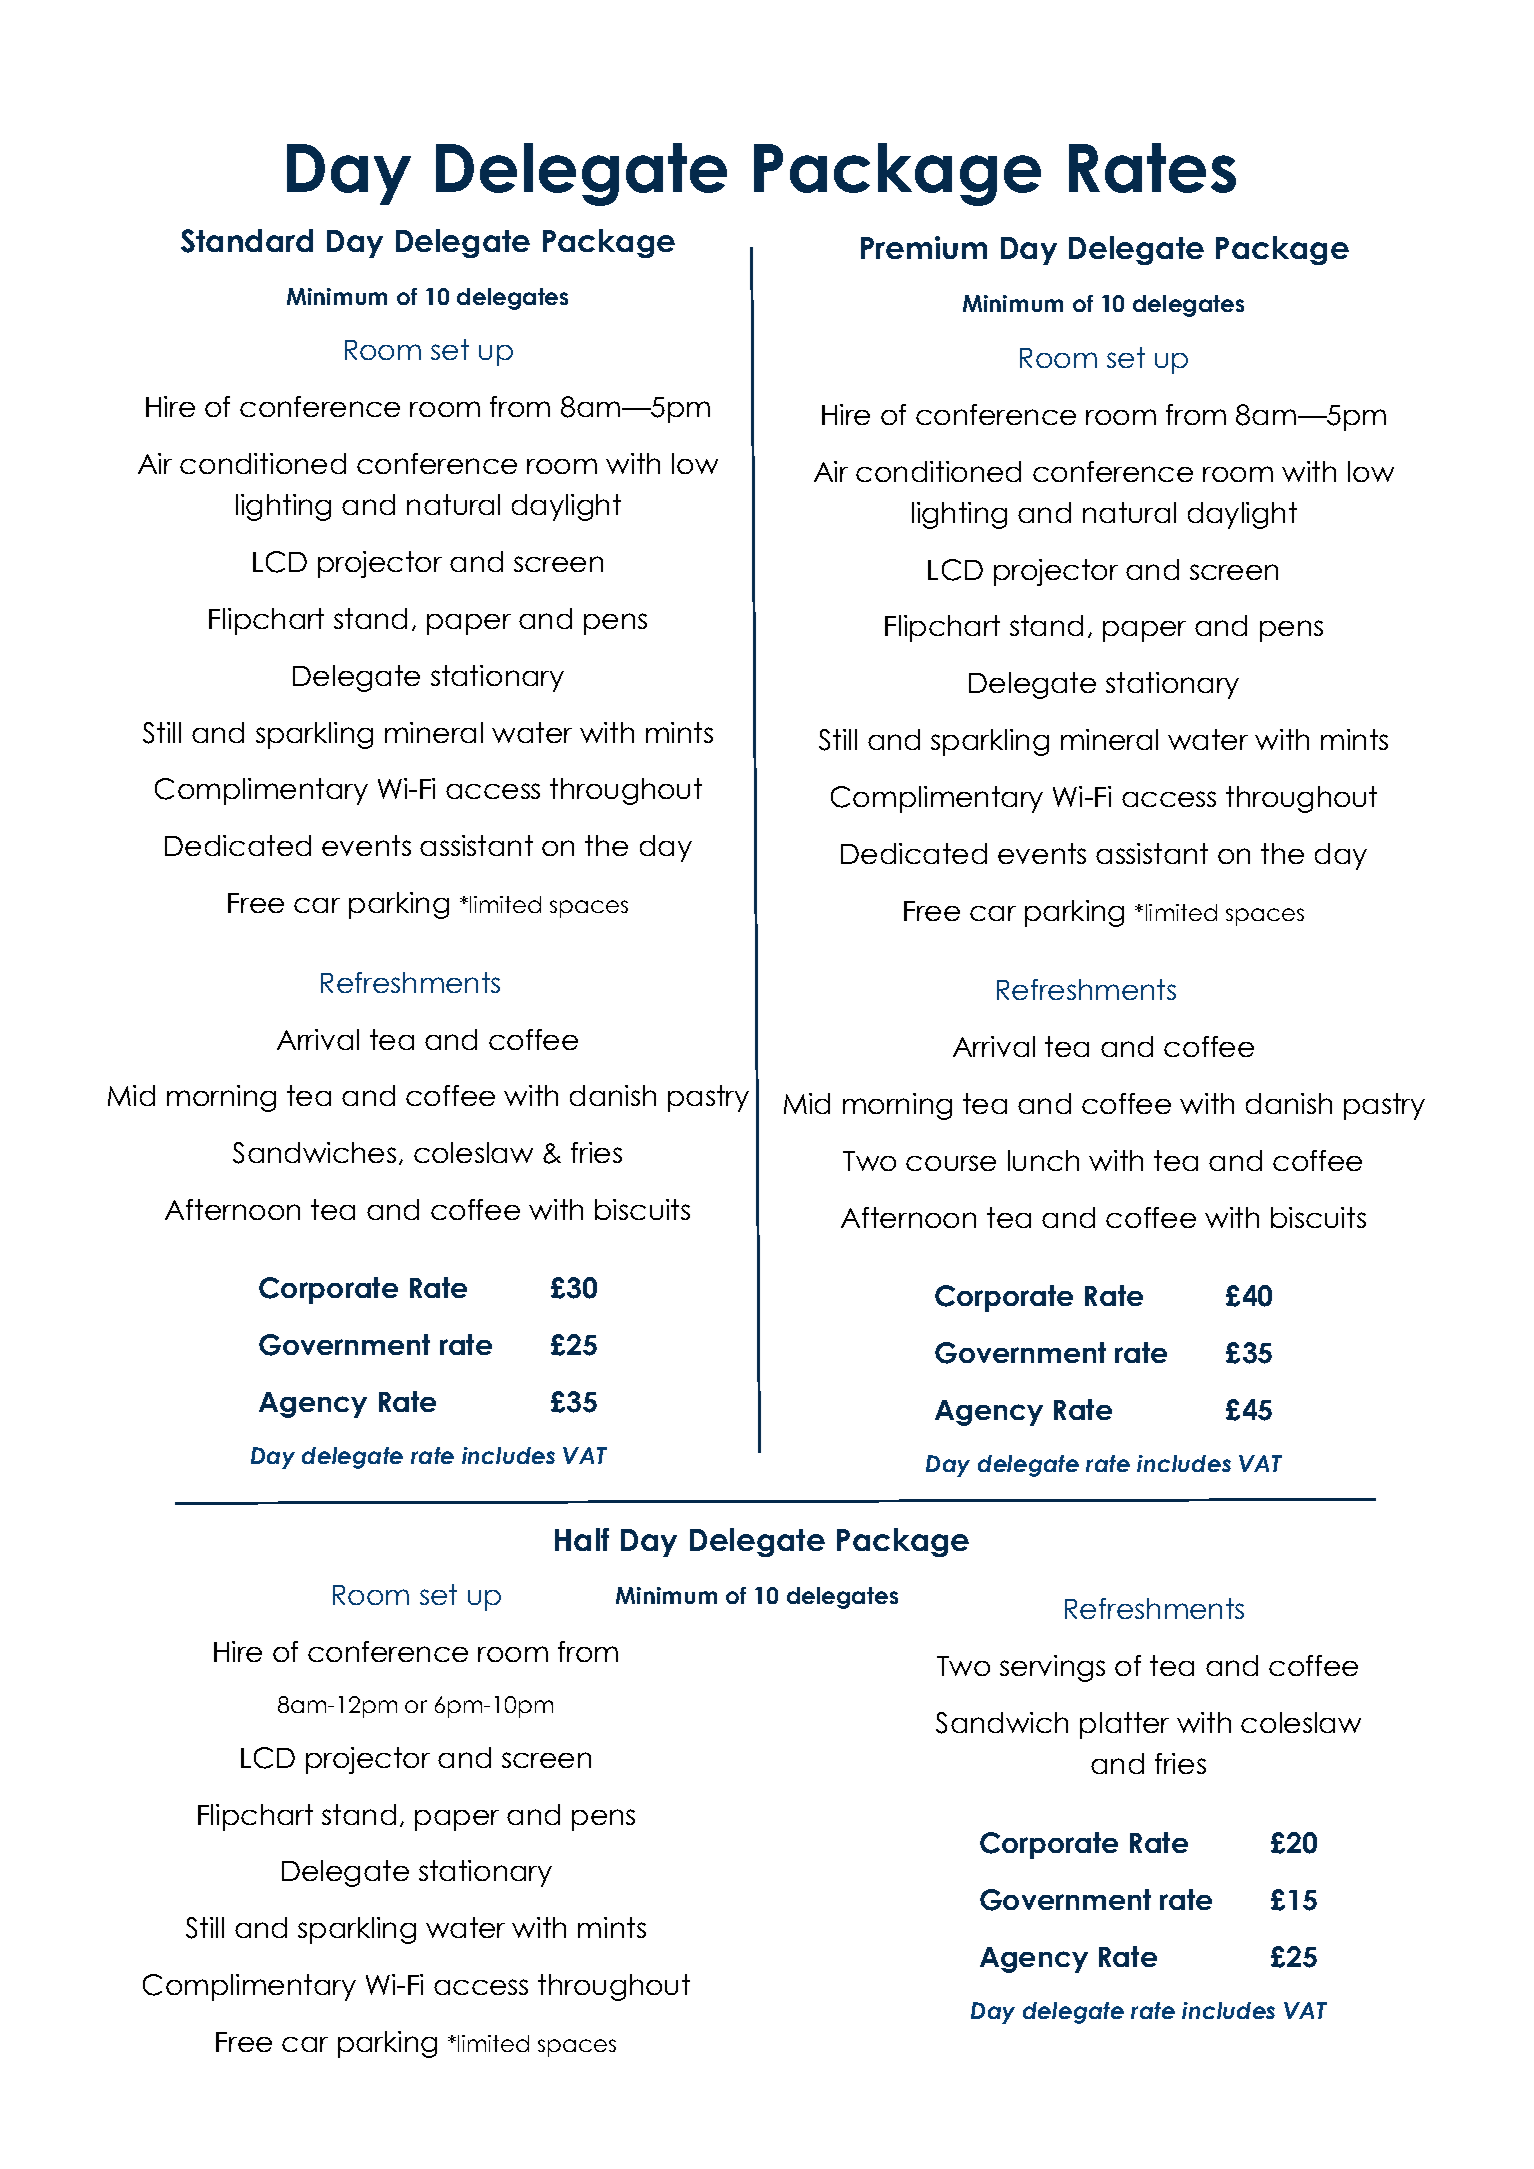  What do you see at coordinates (951, 1163) in the document?
I see `course` at bounding box center [951, 1163].
